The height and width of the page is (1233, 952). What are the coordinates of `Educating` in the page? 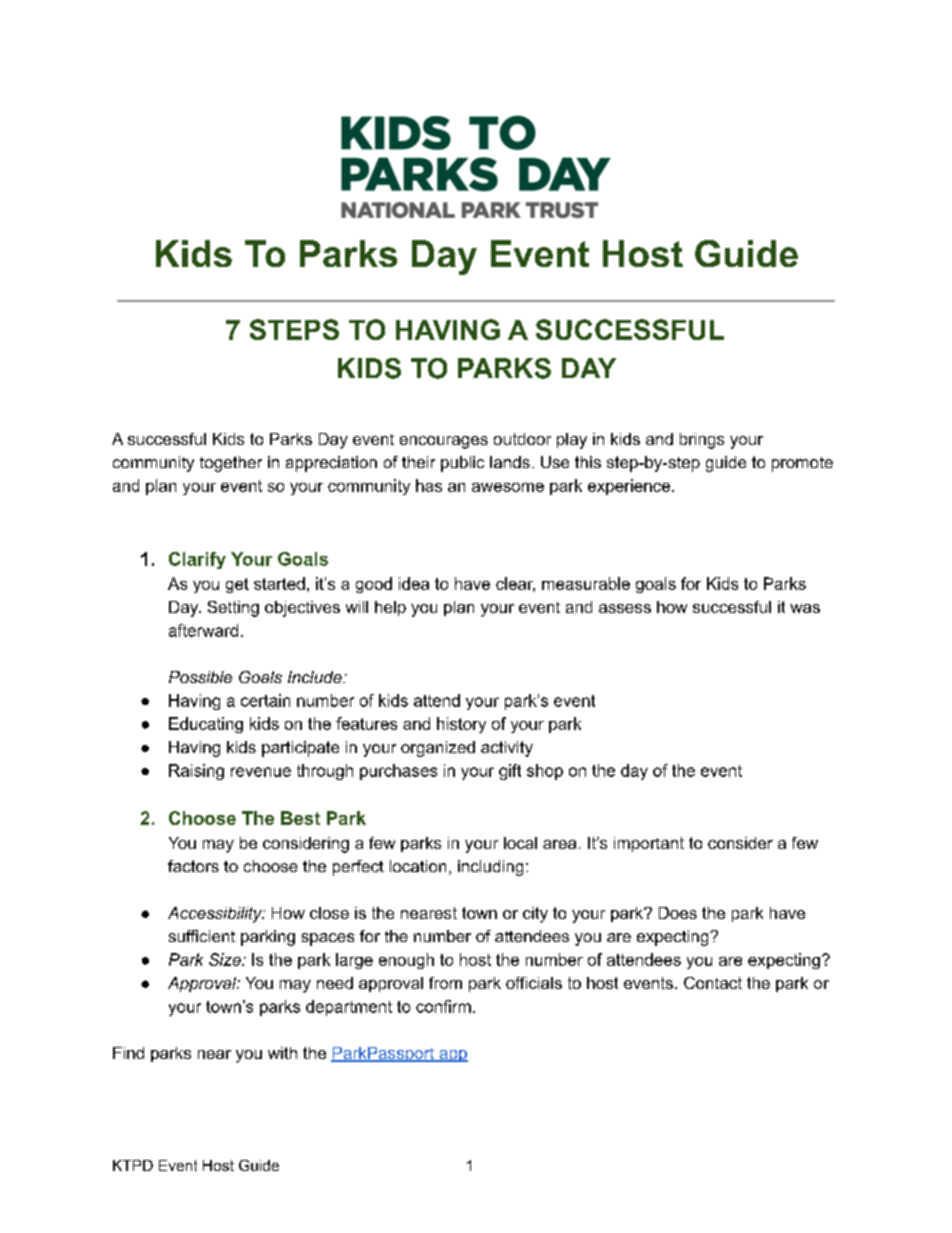 It's located at (206, 725).
